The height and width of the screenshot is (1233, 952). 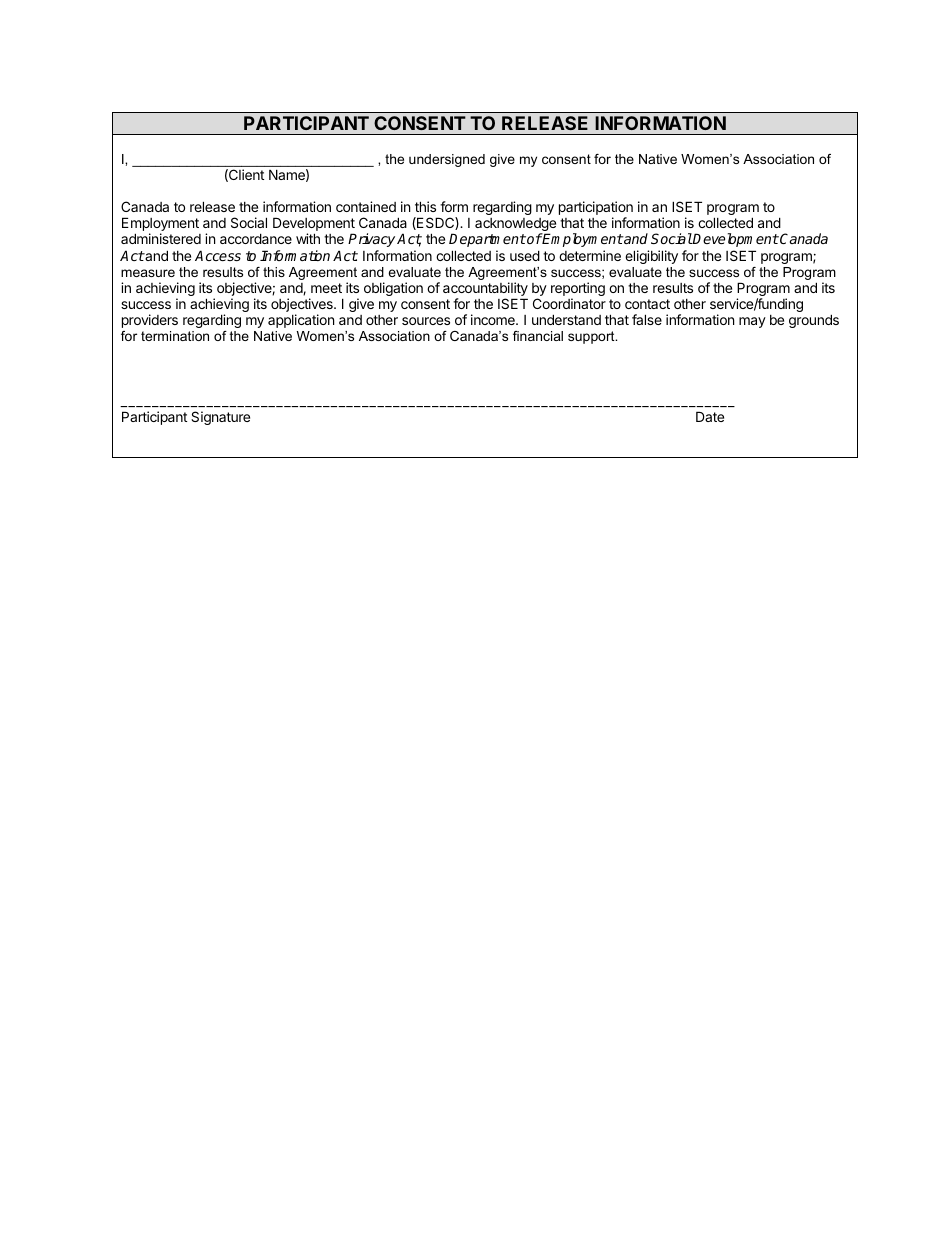 I want to click on participation, so click(x=596, y=209).
